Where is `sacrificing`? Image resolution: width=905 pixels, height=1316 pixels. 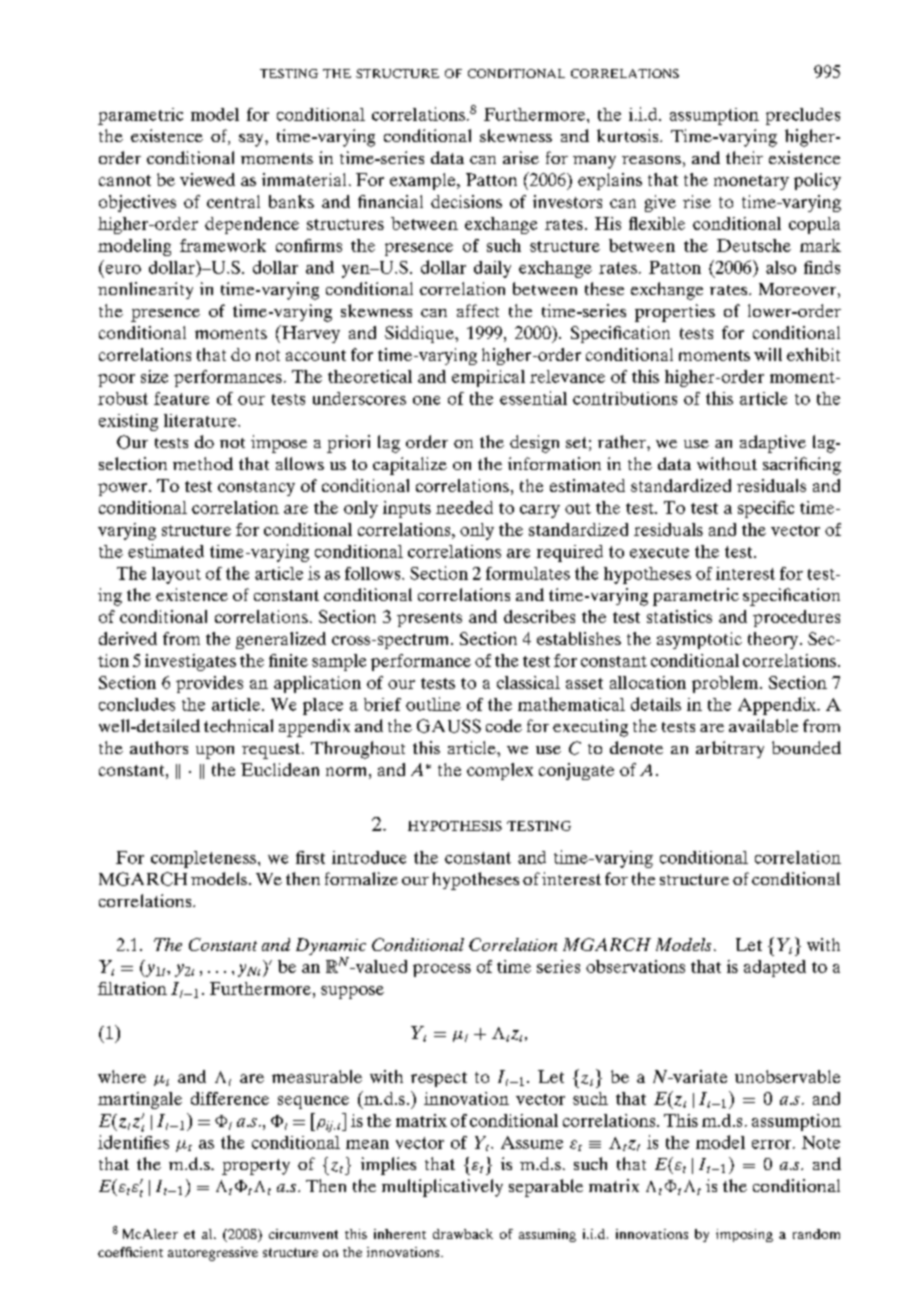 sacrificing is located at coordinates (802, 466).
